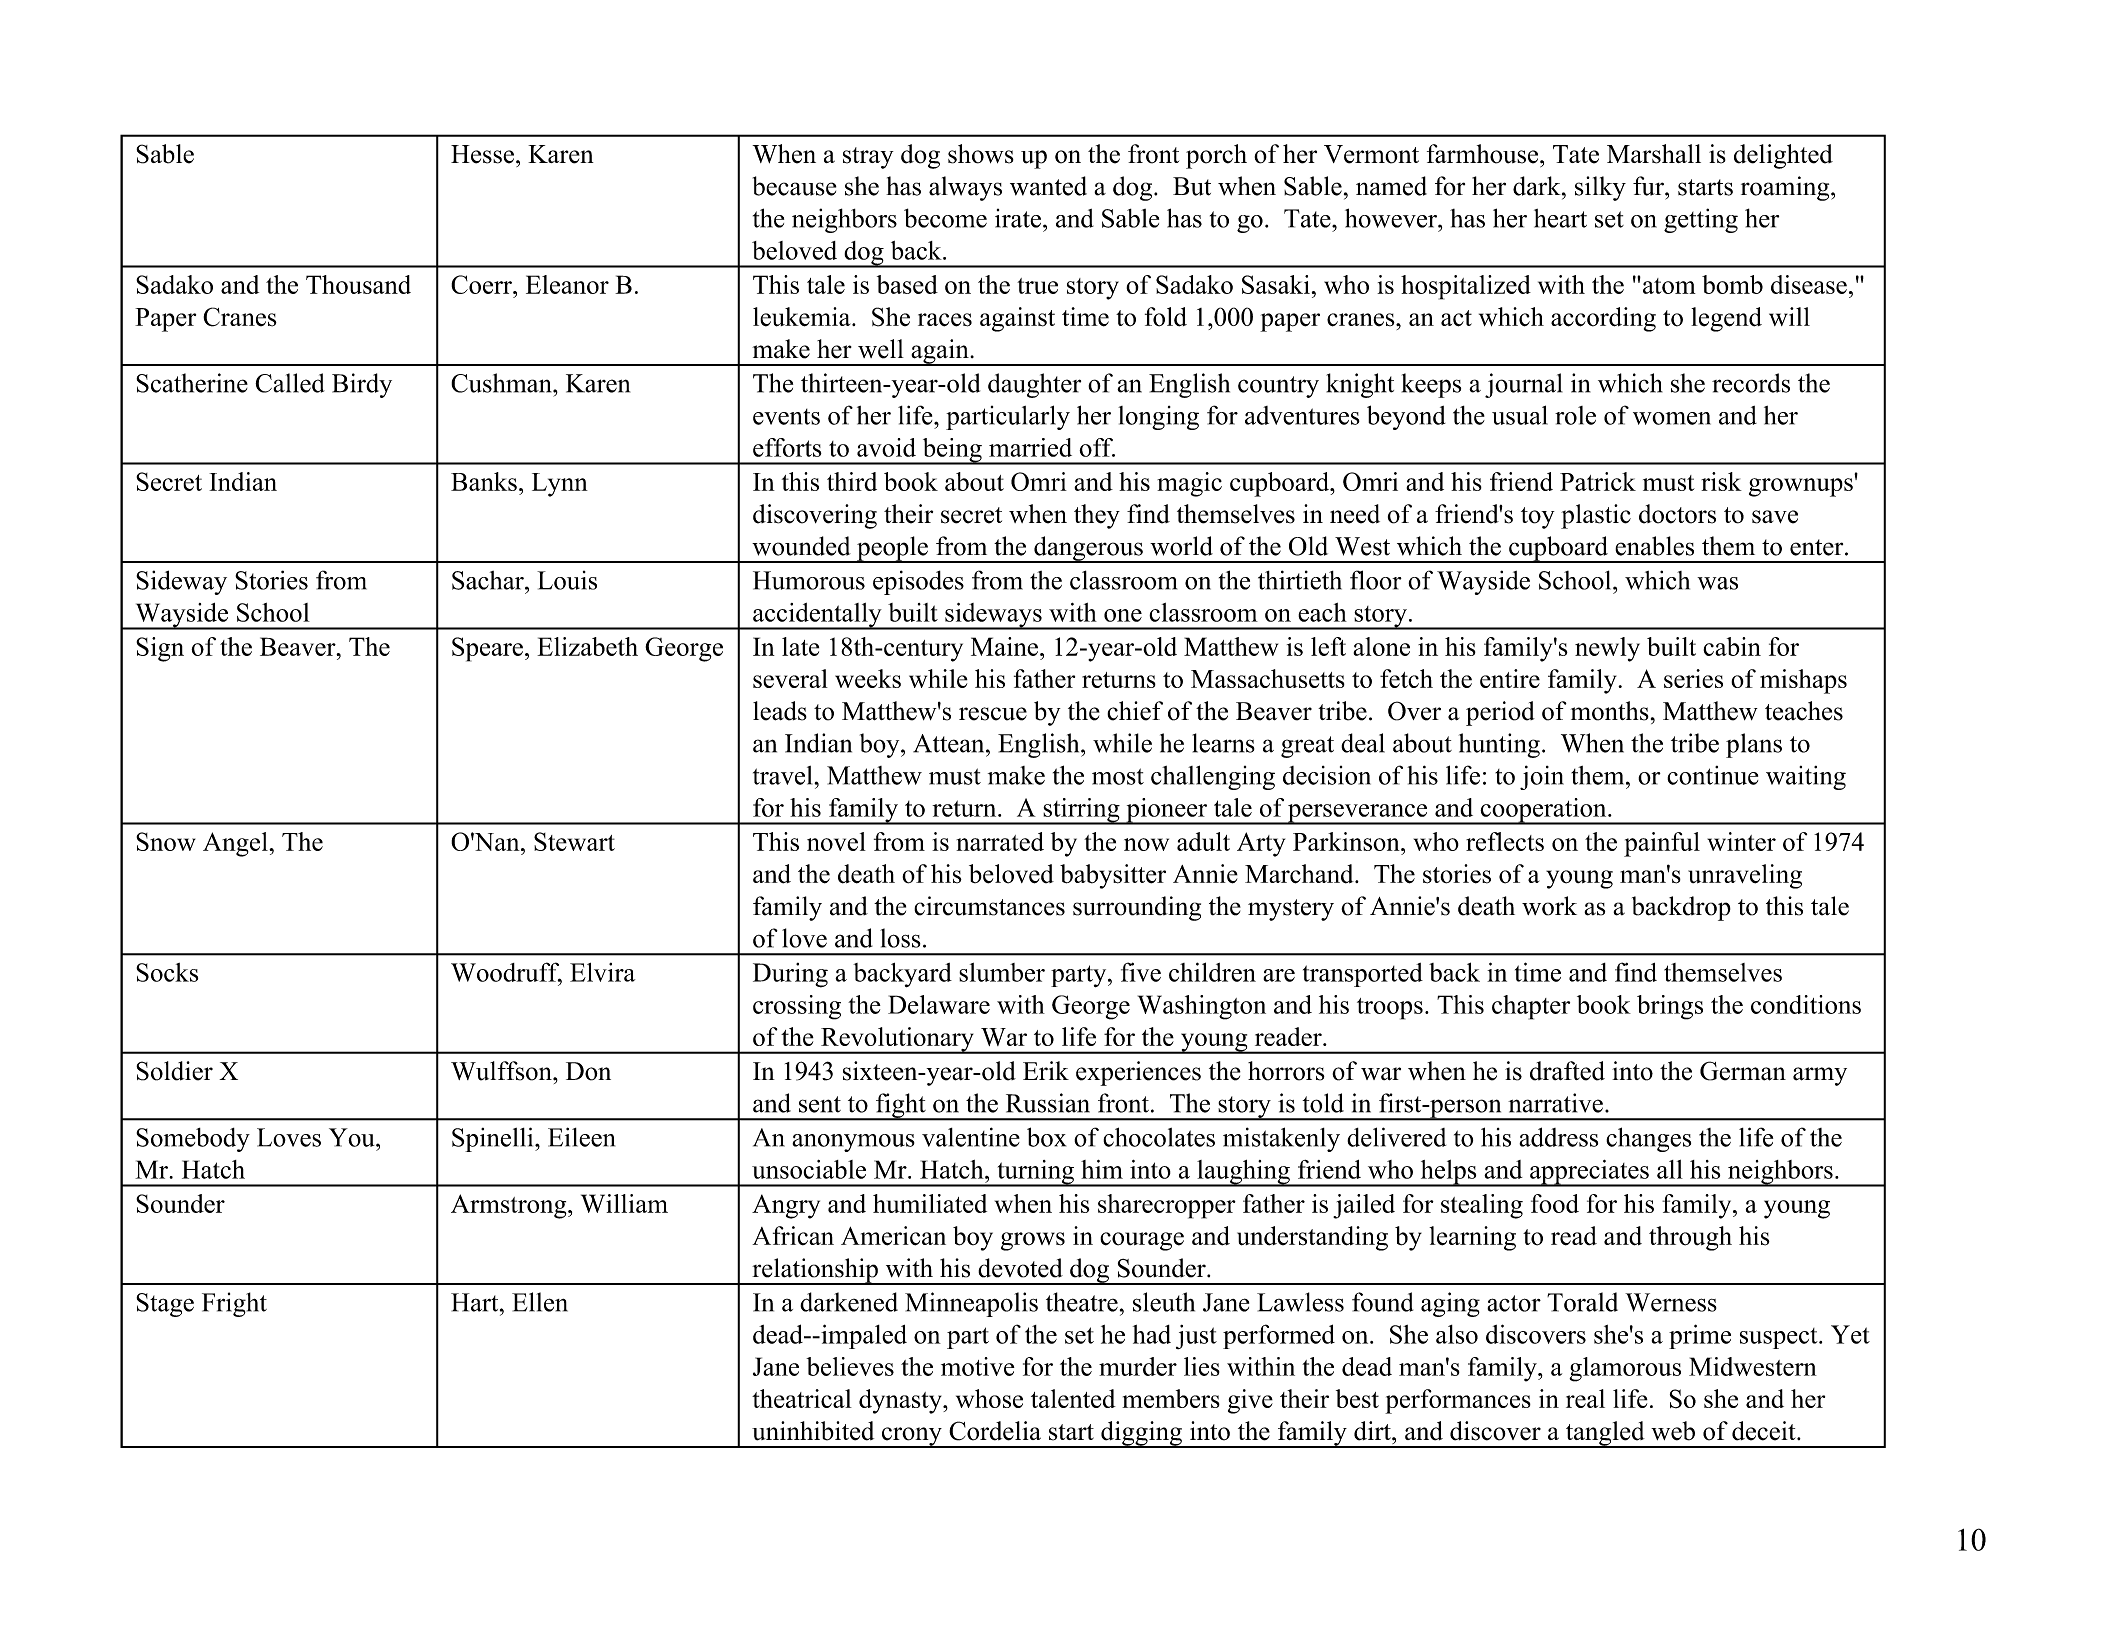 The image size is (2123, 1641). I want to click on changes, so click(1648, 1139).
